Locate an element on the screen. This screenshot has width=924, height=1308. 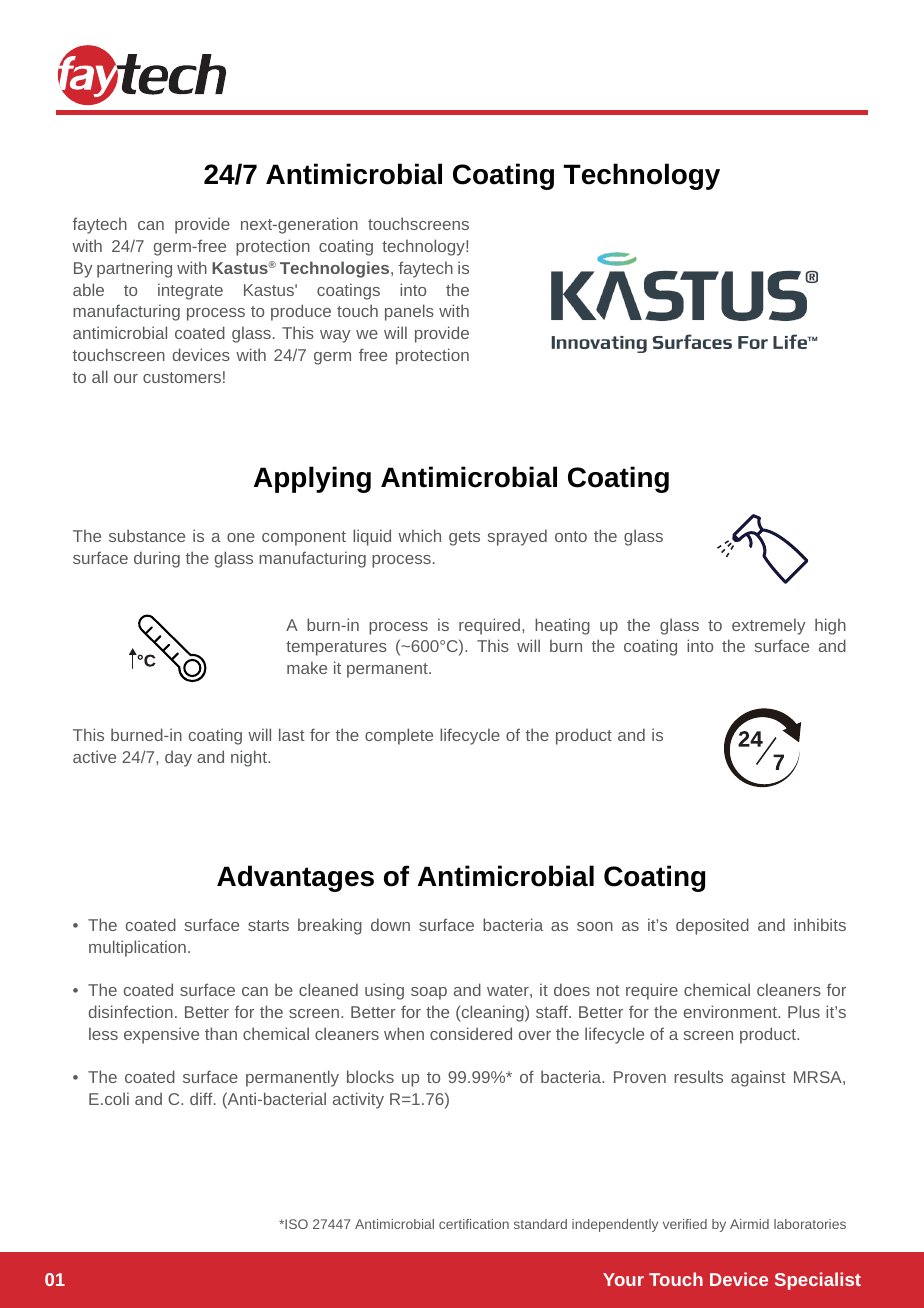
substance is located at coordinates (147, 535).
